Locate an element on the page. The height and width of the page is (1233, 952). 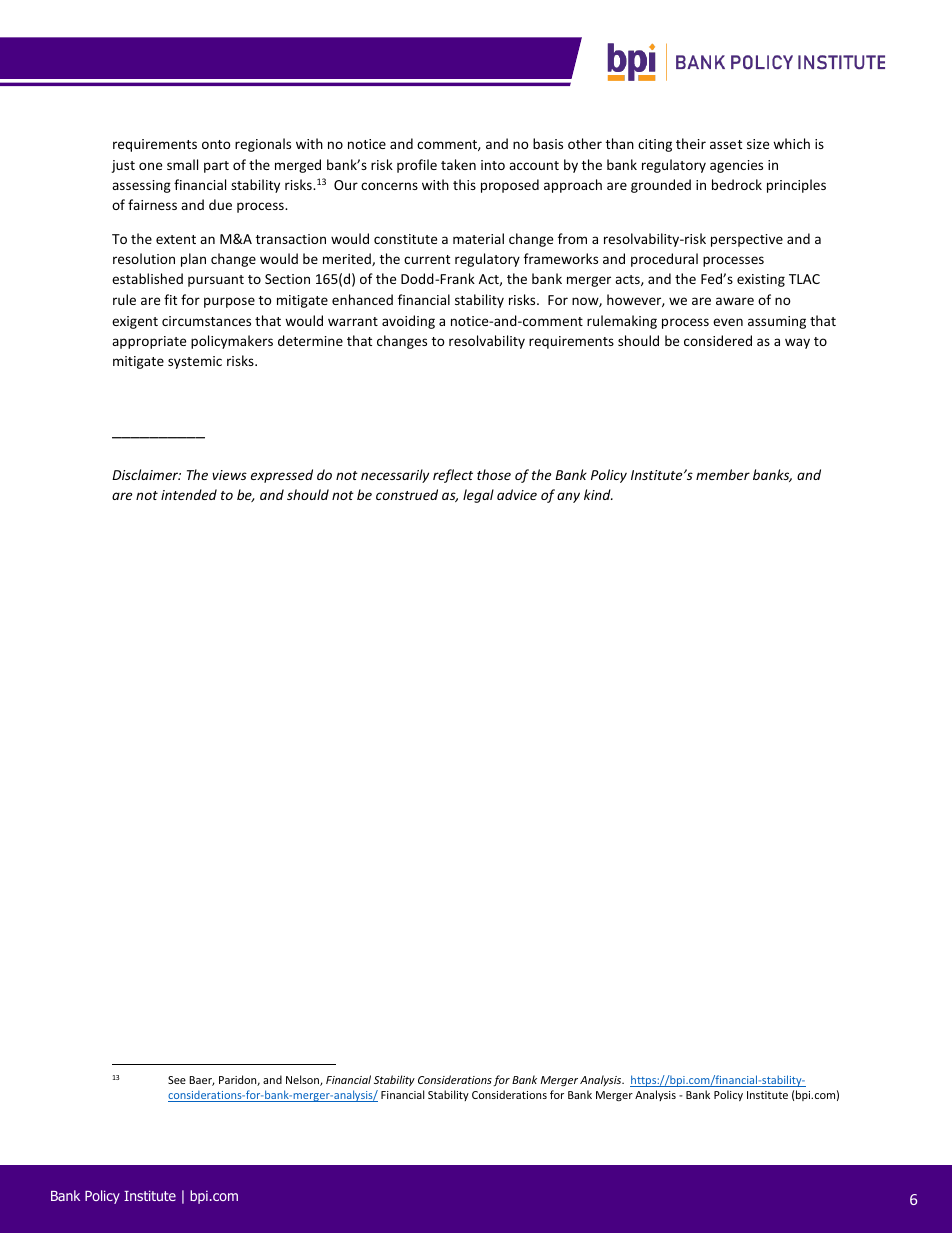
legal is located at coordinates (478, 496).
